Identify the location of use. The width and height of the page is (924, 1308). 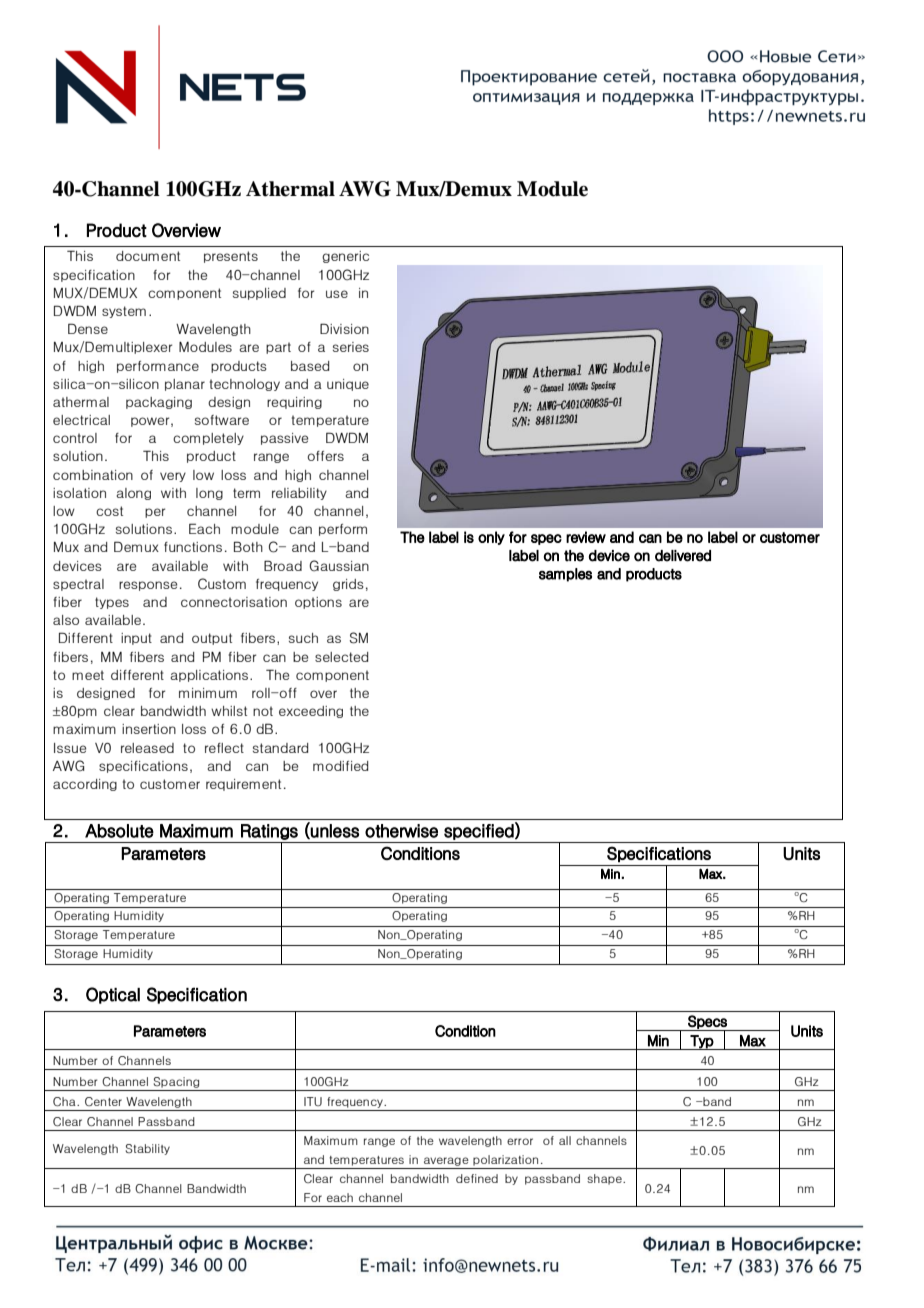
(337, 294).
